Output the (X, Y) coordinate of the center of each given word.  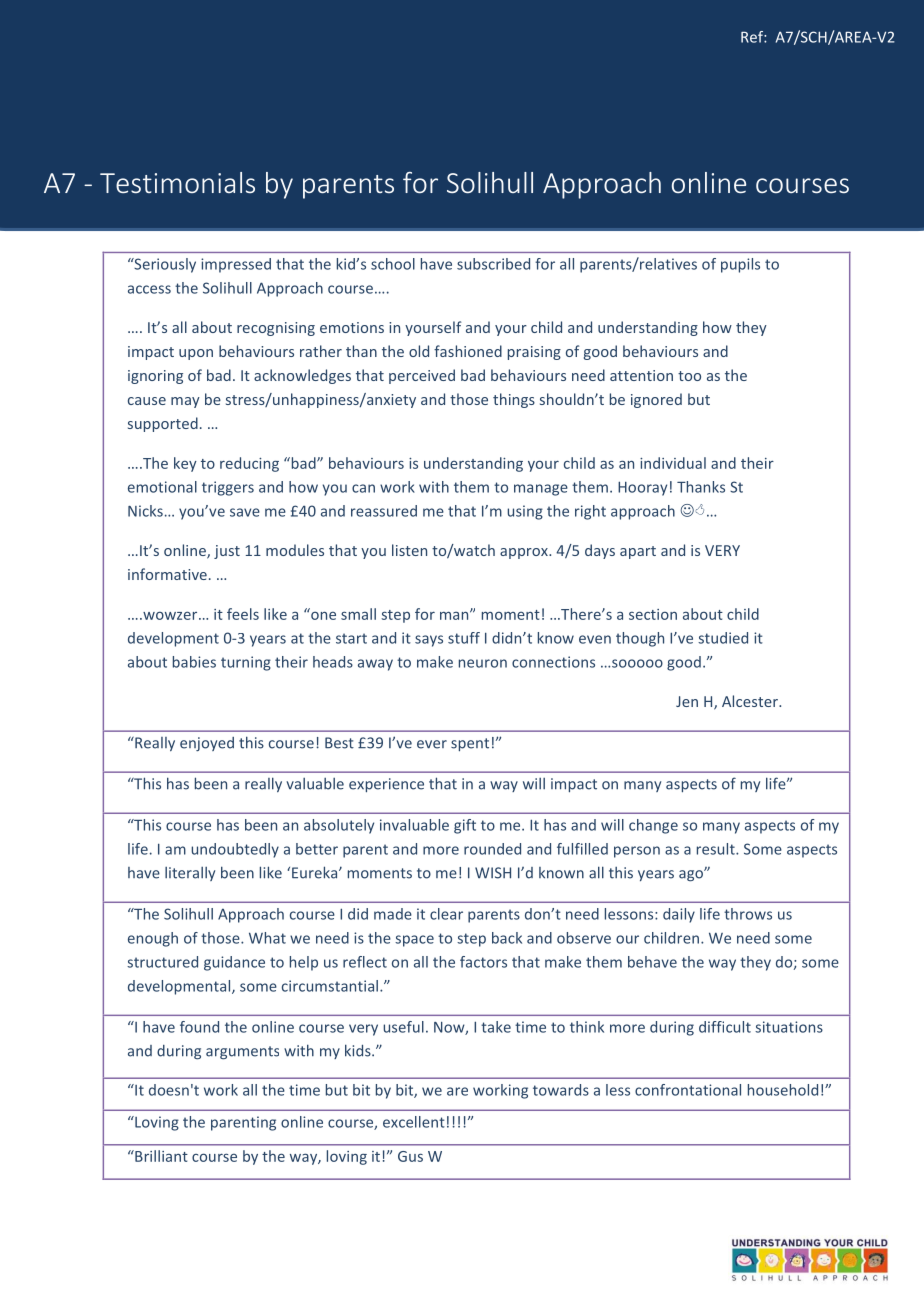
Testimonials (177, 182)
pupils (740, 265)
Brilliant (160, 1156)
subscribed (493, 264)
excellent (414, 1122)
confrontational (688, 1090)
